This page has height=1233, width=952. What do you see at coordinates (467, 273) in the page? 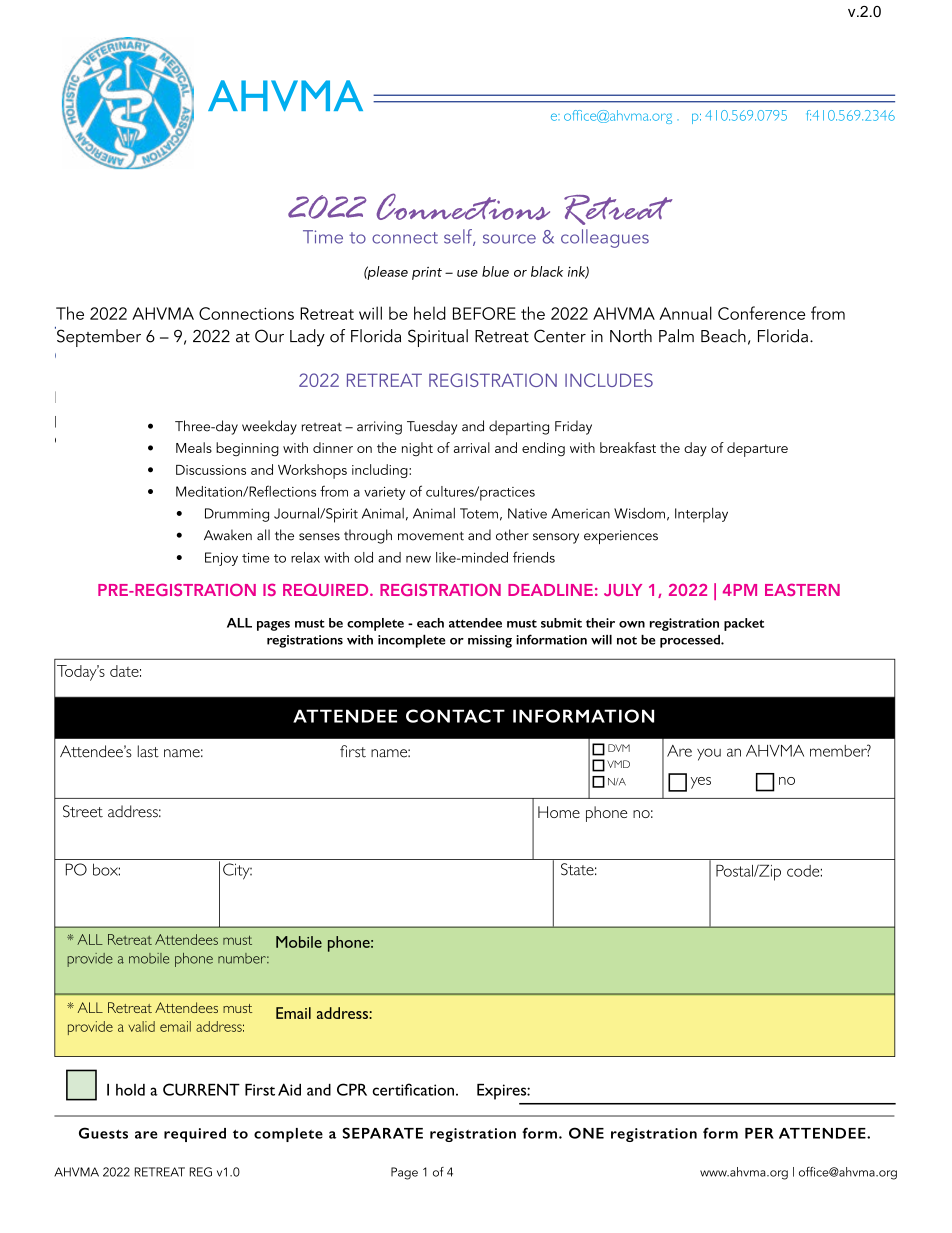
I see `use` at bounding box center [467, 273].
